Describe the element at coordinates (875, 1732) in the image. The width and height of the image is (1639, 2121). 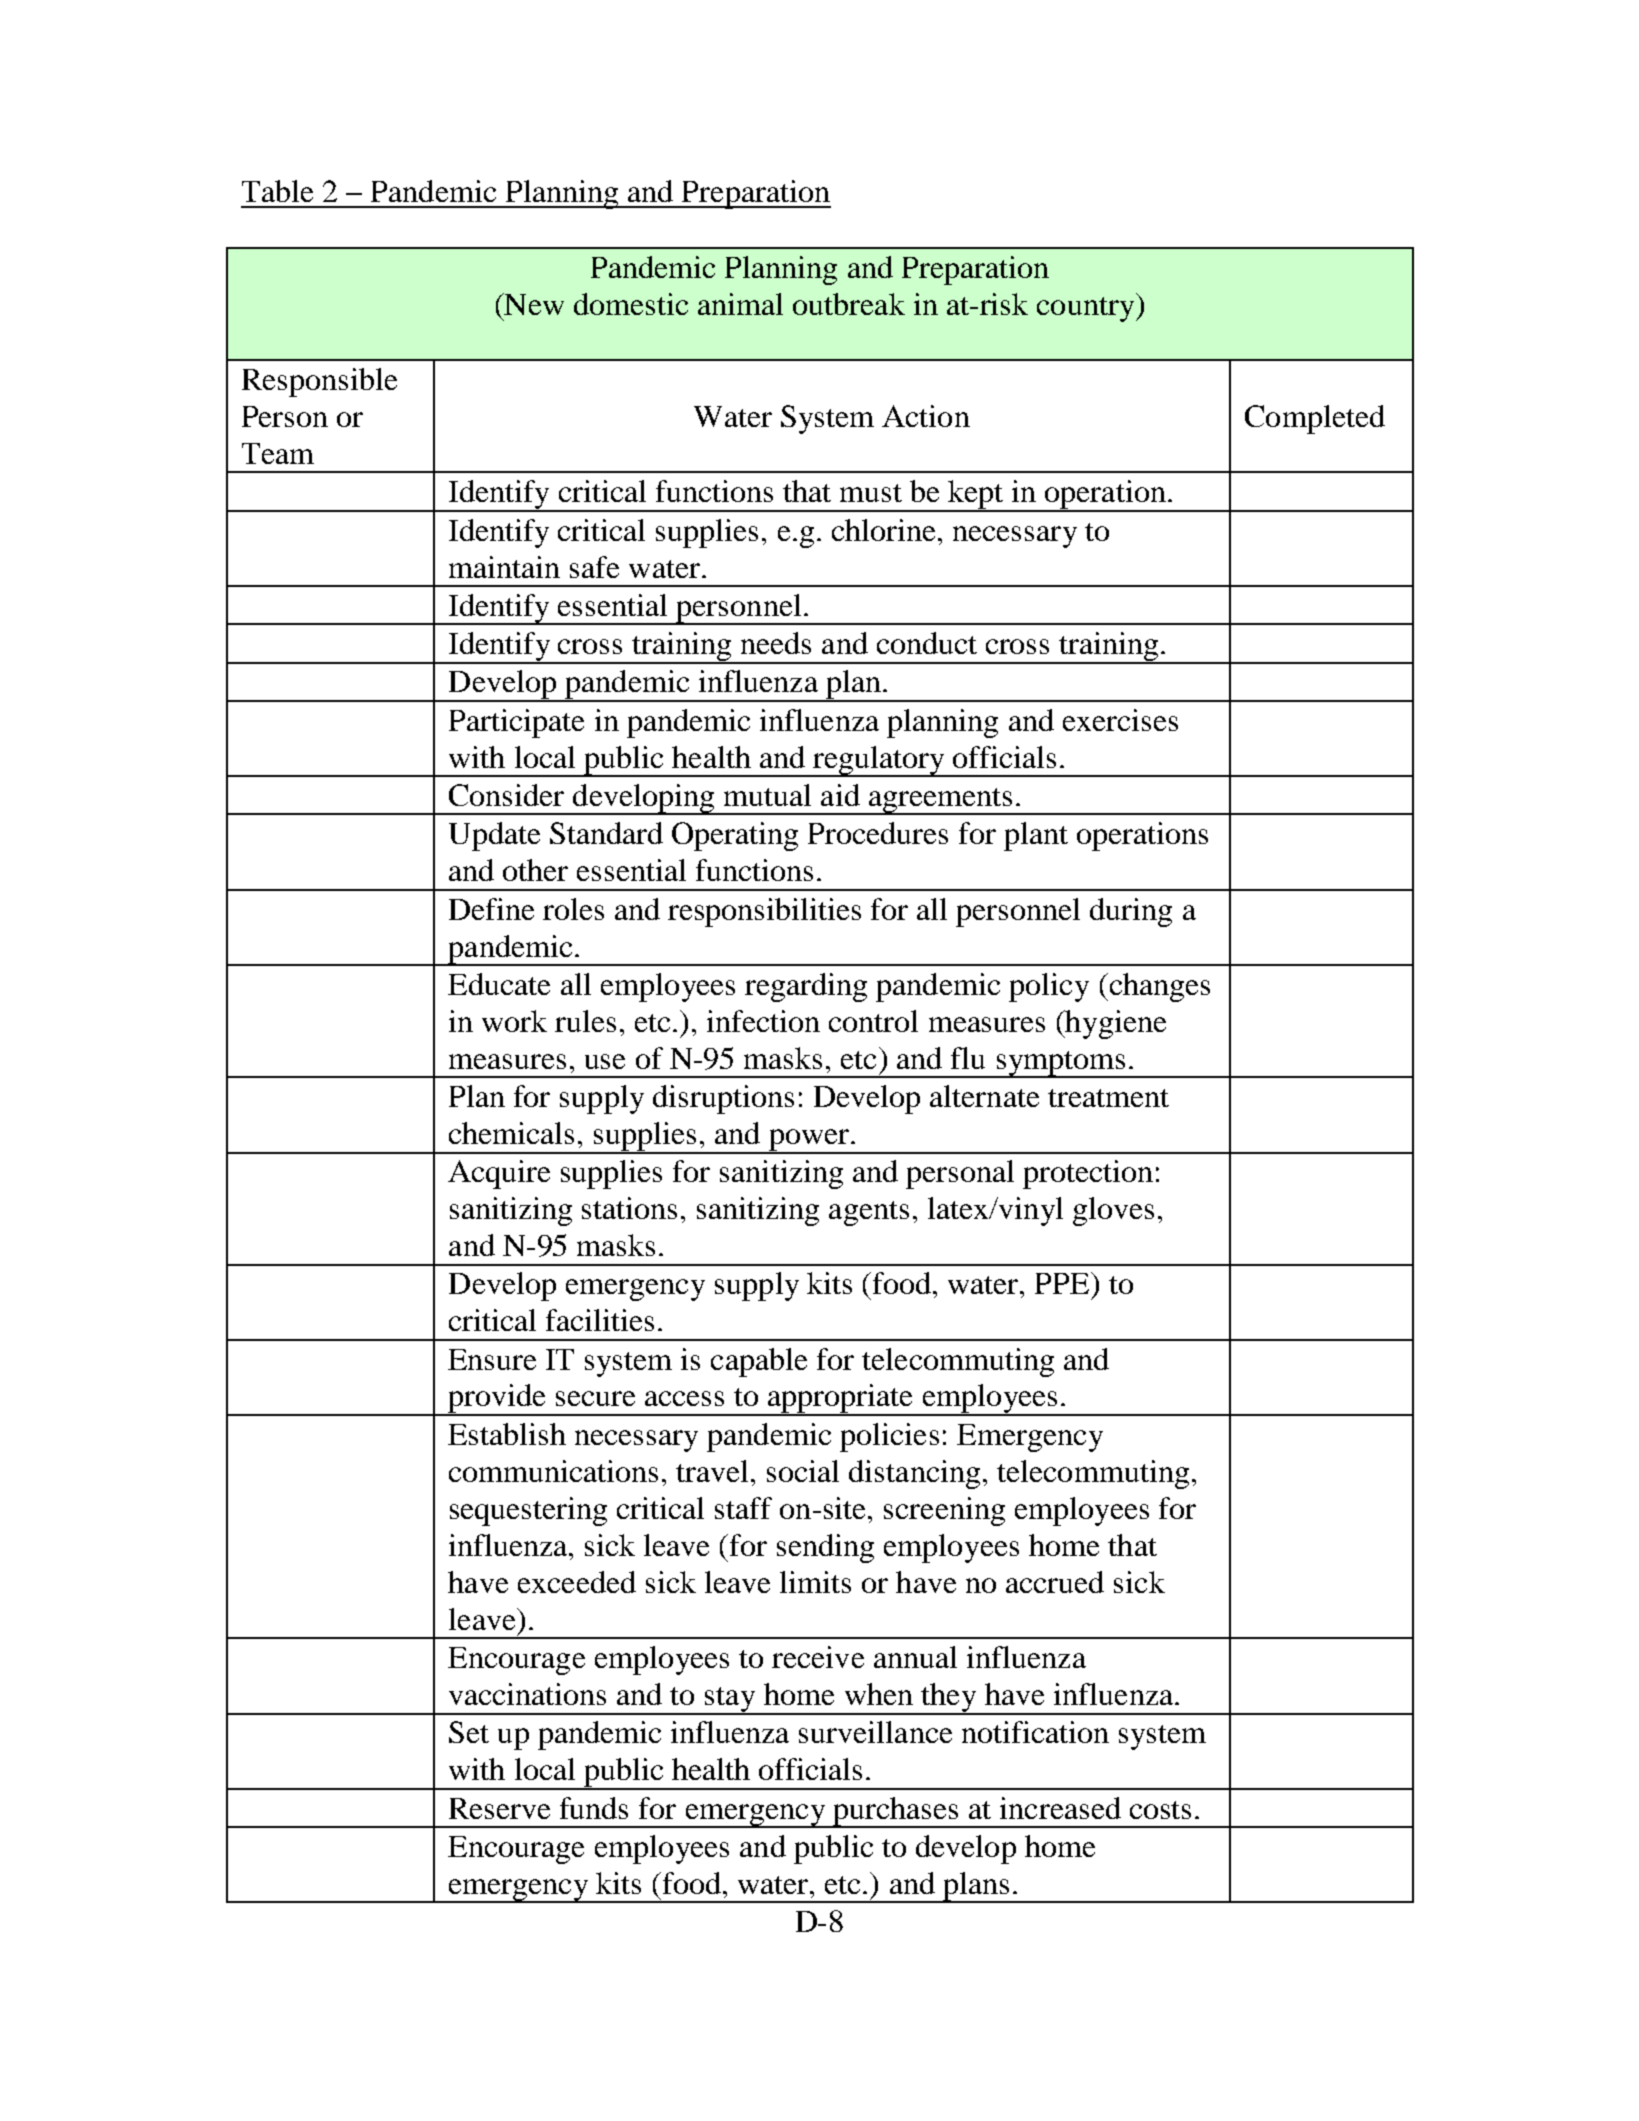
I see `surveillance` at that location.
